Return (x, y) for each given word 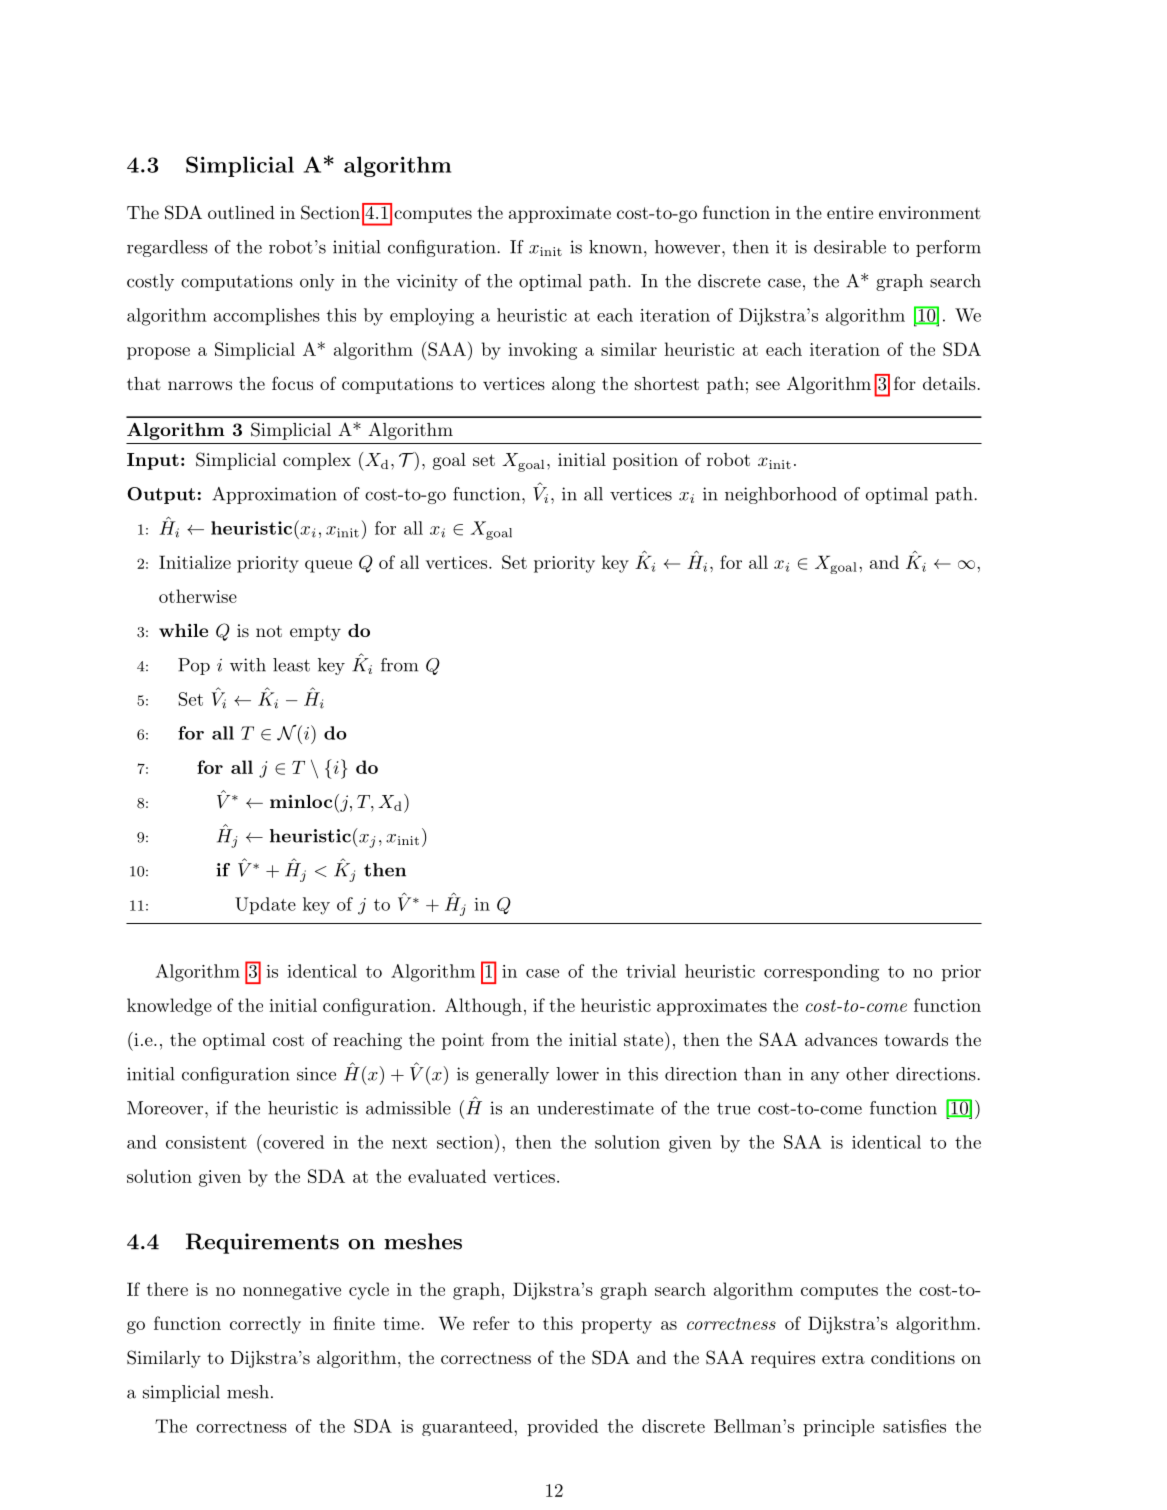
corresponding (821, 973)
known (617, 247)
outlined (241, 212)
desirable (850, 247)
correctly (265, 1325)
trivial (651, 971)
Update (265, 905)
